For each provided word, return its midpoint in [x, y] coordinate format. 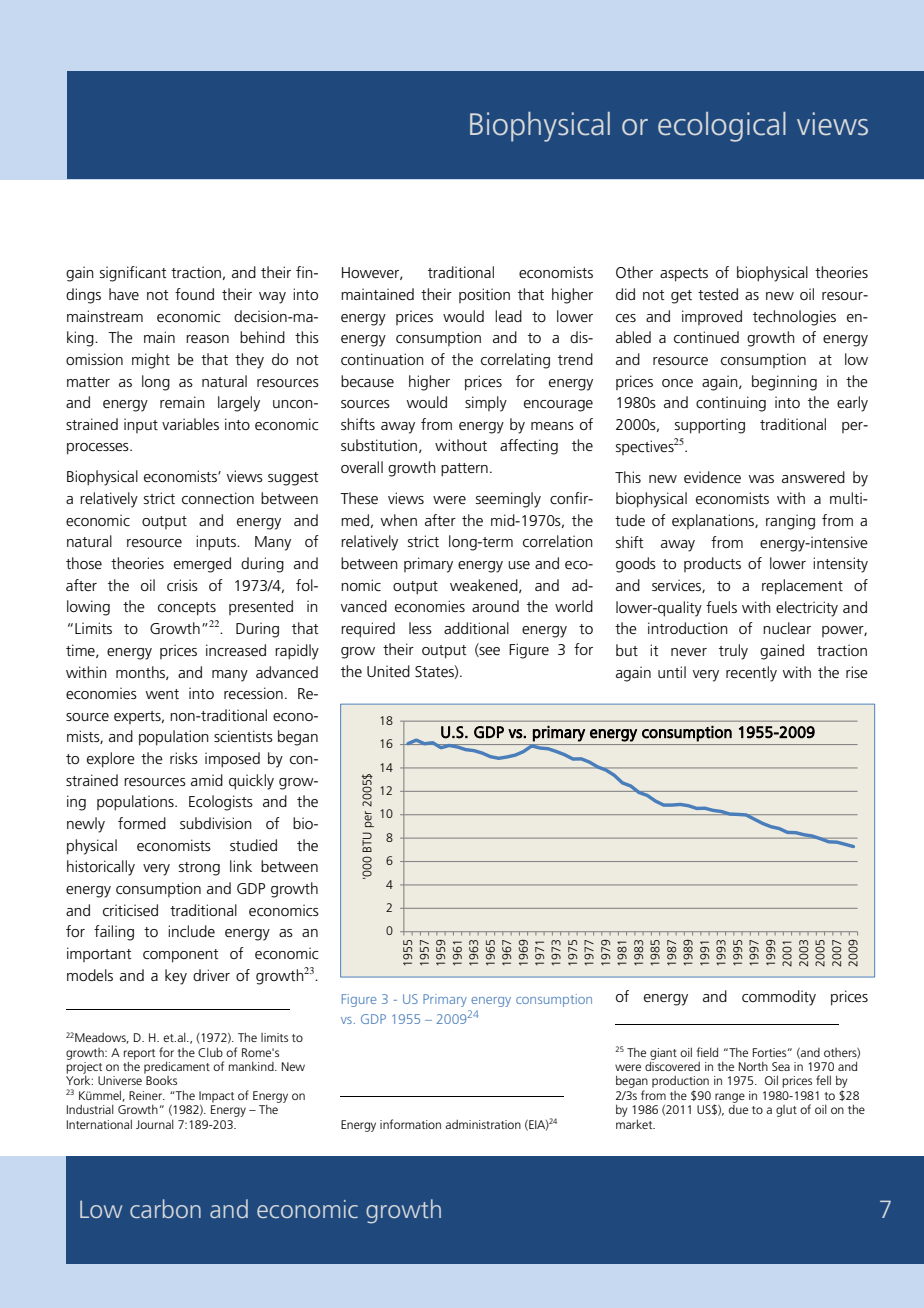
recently [751, 674]
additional [476, 628]
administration [483, 1124]
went [162, 694]
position [484, 295]
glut [786, 1111]
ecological [722, 127]
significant [133, 274]
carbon [165, 1208]
